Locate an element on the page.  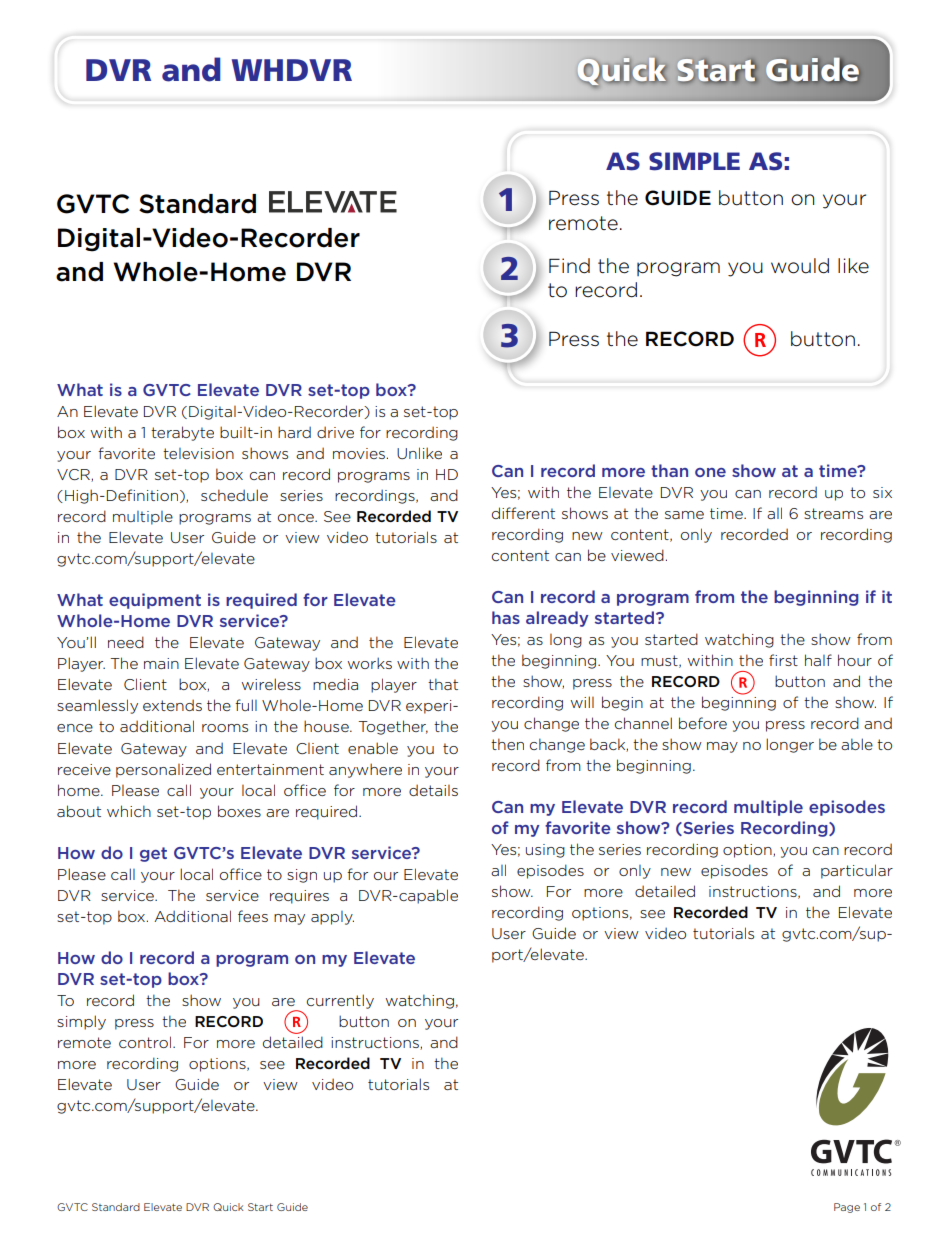
which is located at coordinates (129, 811).
